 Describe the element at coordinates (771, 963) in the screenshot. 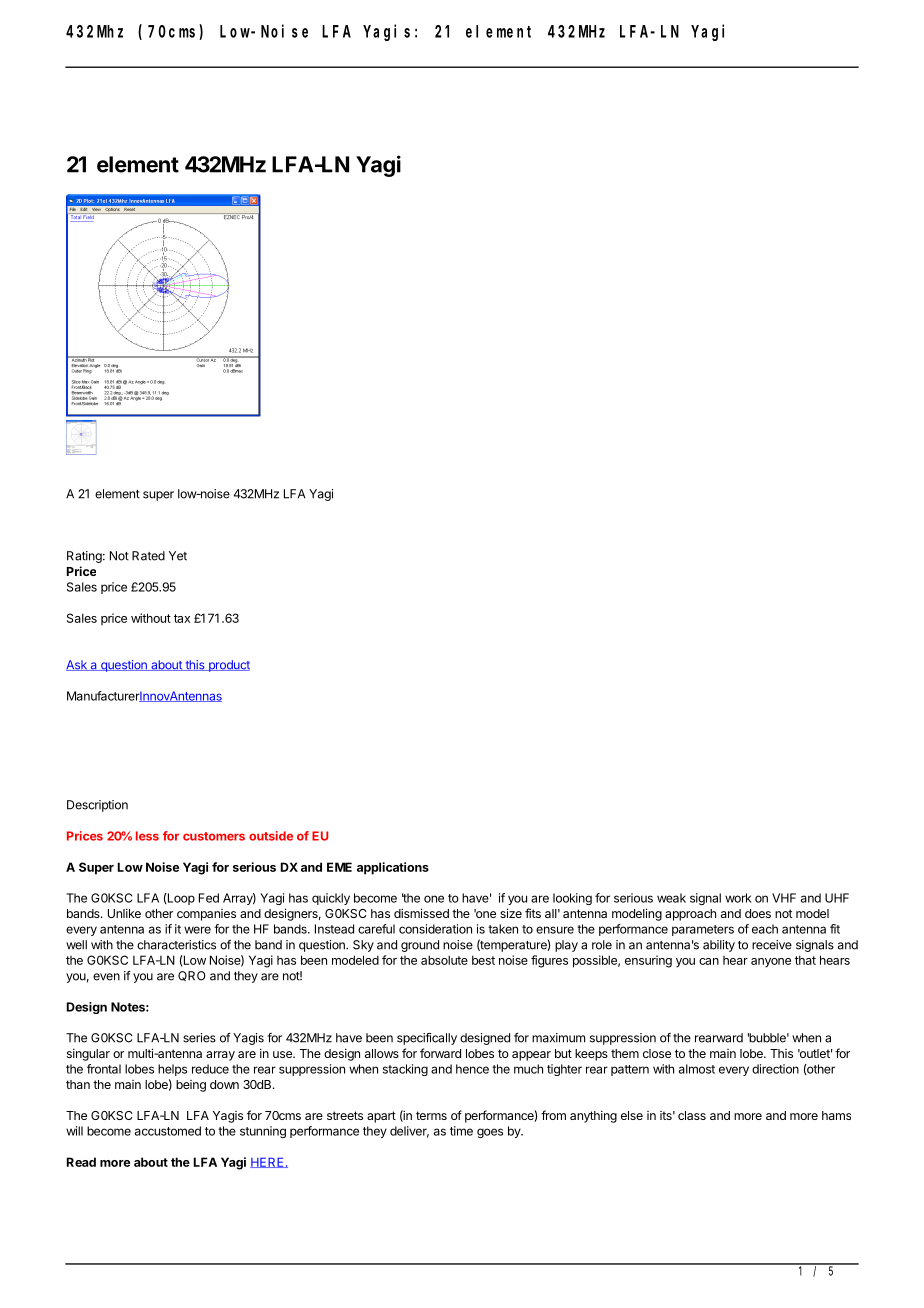

I see `anyone` at that location.
